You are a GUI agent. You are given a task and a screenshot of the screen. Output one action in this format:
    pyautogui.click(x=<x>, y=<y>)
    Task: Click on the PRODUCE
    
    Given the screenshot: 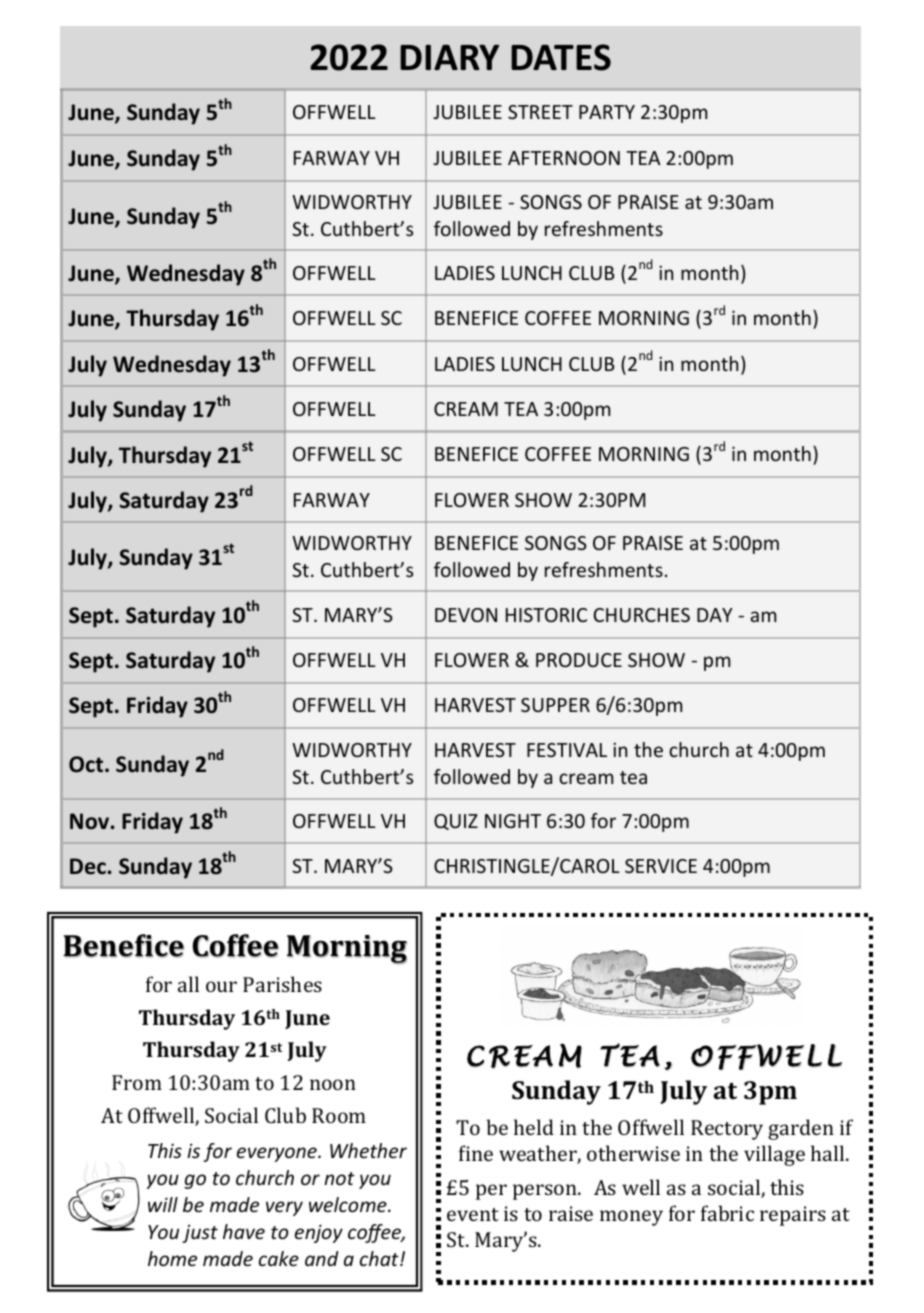 What is the action you would take?
    pyautogui.click(x=579, y=660)
